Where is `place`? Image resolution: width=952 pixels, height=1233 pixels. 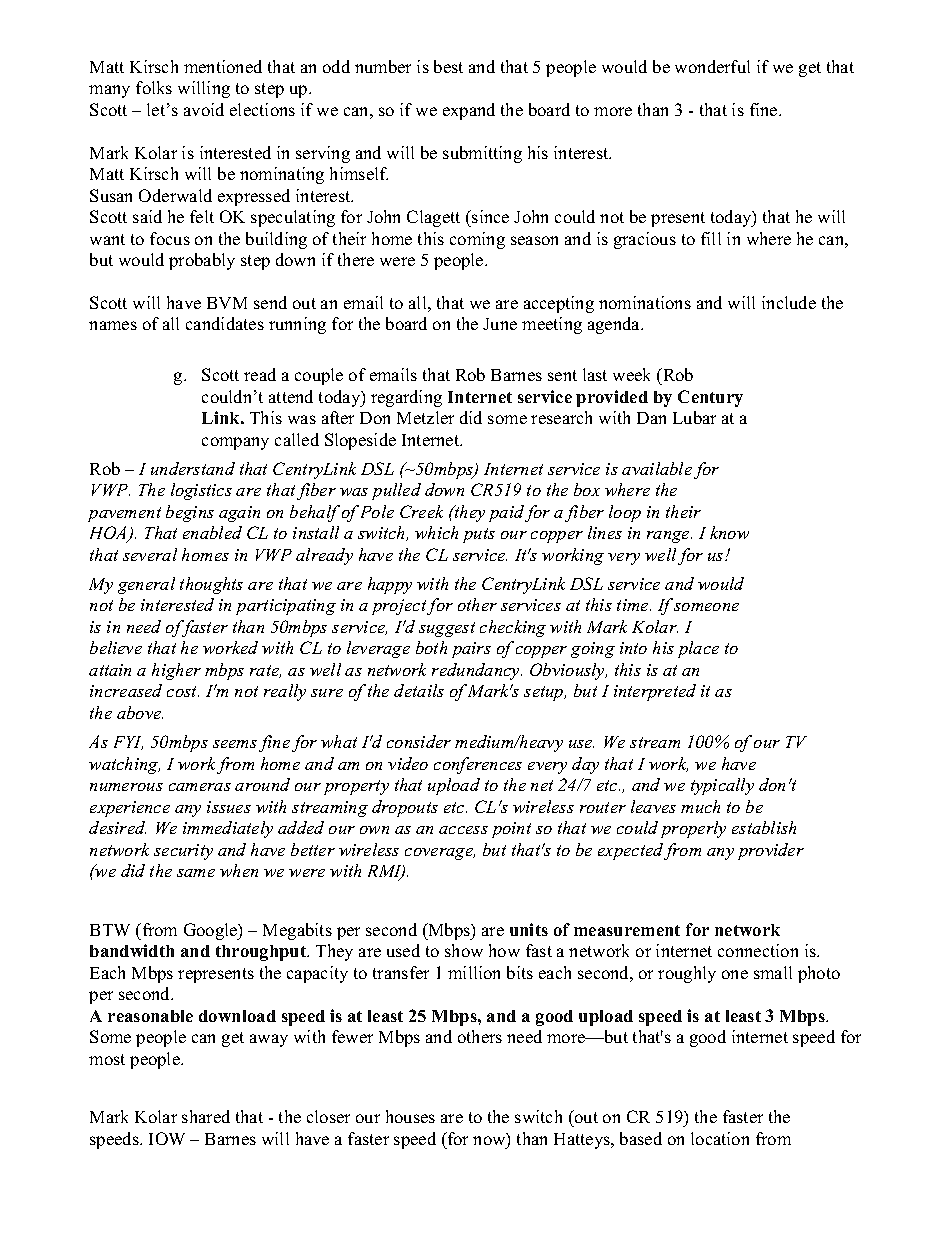
place is located at coordinates (698, 649).
